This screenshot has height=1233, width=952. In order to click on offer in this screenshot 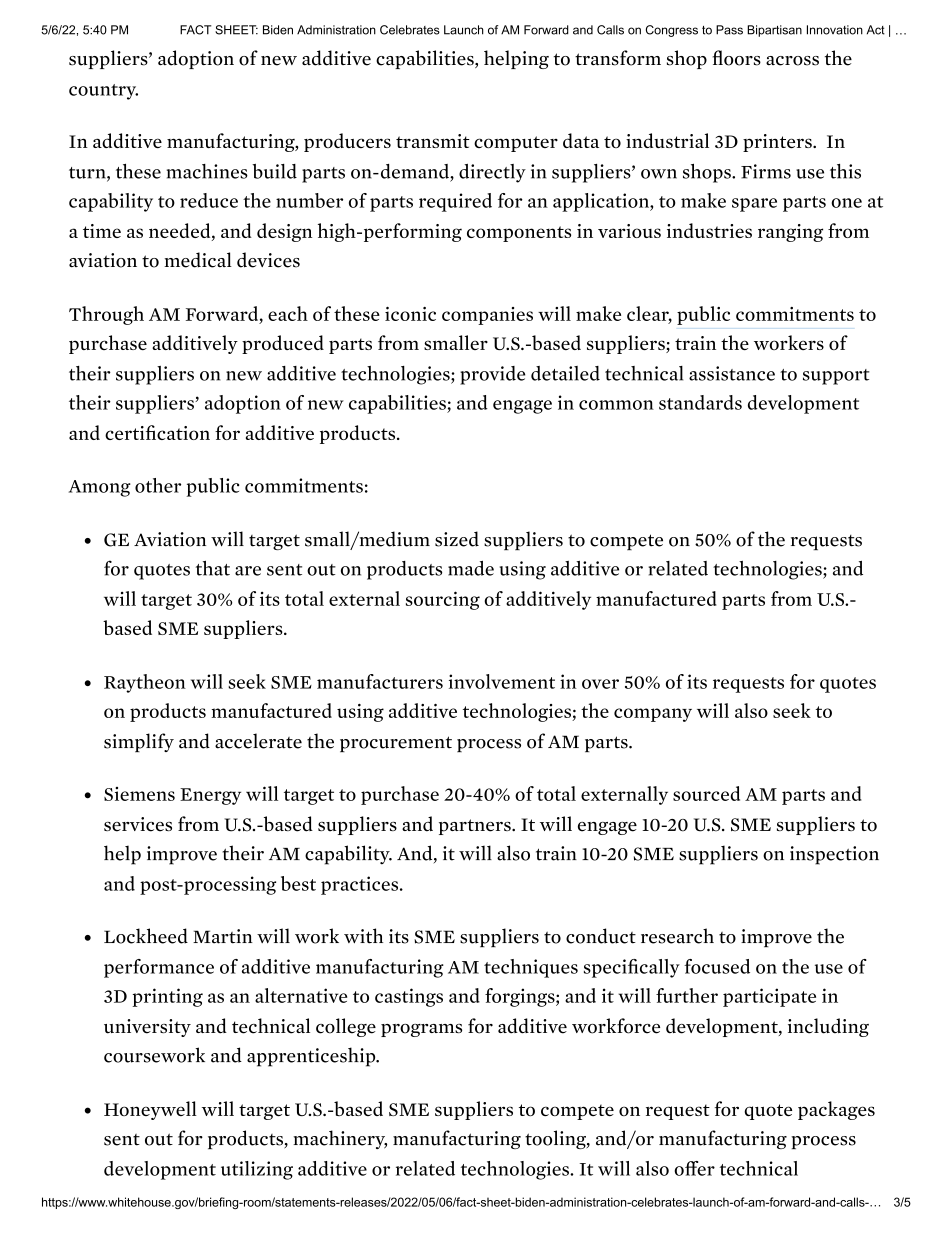, I will do `click(694, 1168)`.
